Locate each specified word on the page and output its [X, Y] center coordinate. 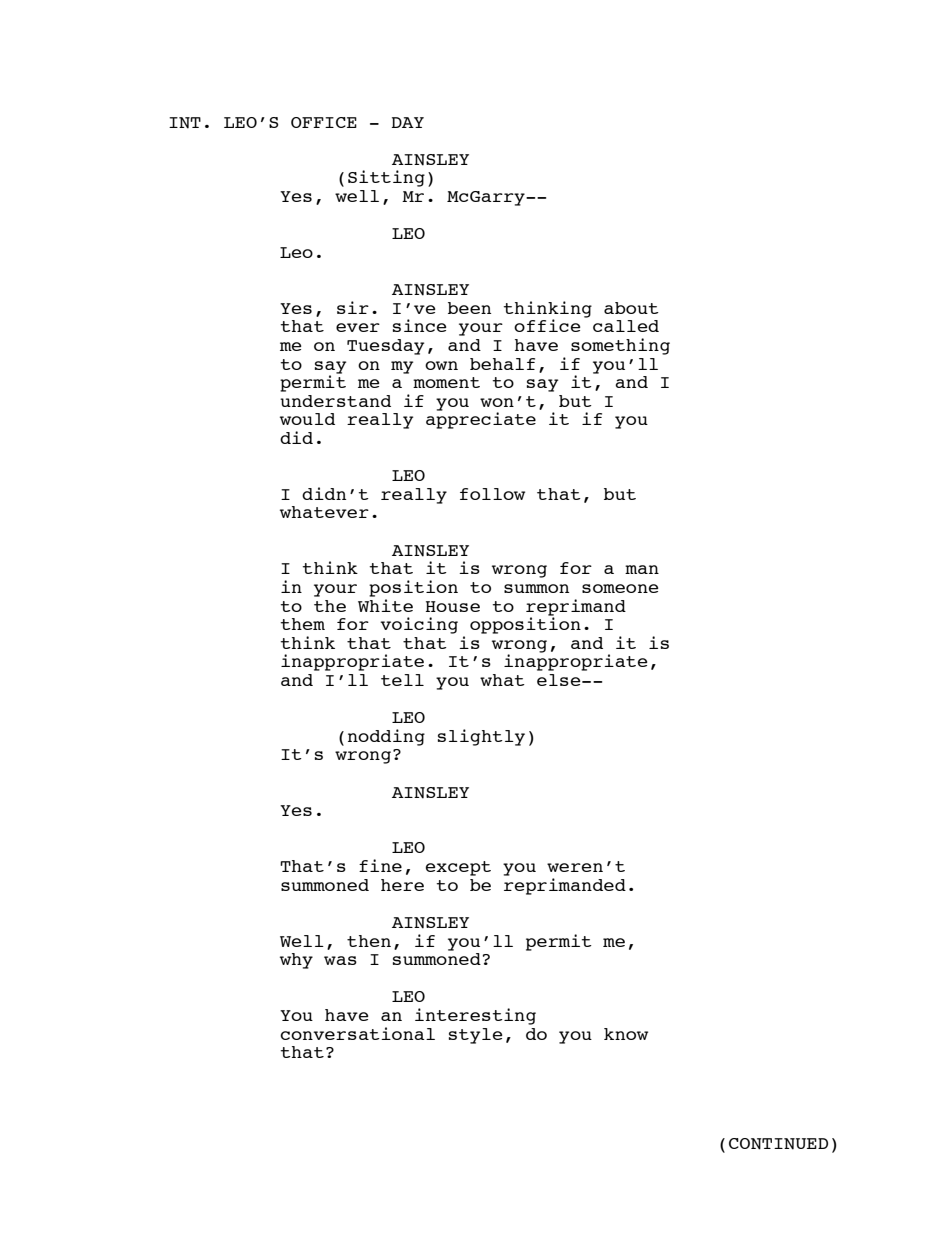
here [402, 885]
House [453, 606]
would [307, 419]
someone [620, 588]
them [302, 624]
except [458, 868]
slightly [481, 737]
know [626, 1034]
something [620, 346]
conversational [357, 1033]
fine [380, 865]
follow [492, 494]
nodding [386, 737]
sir [353, 307]
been [469, 308]
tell [402, 680]
